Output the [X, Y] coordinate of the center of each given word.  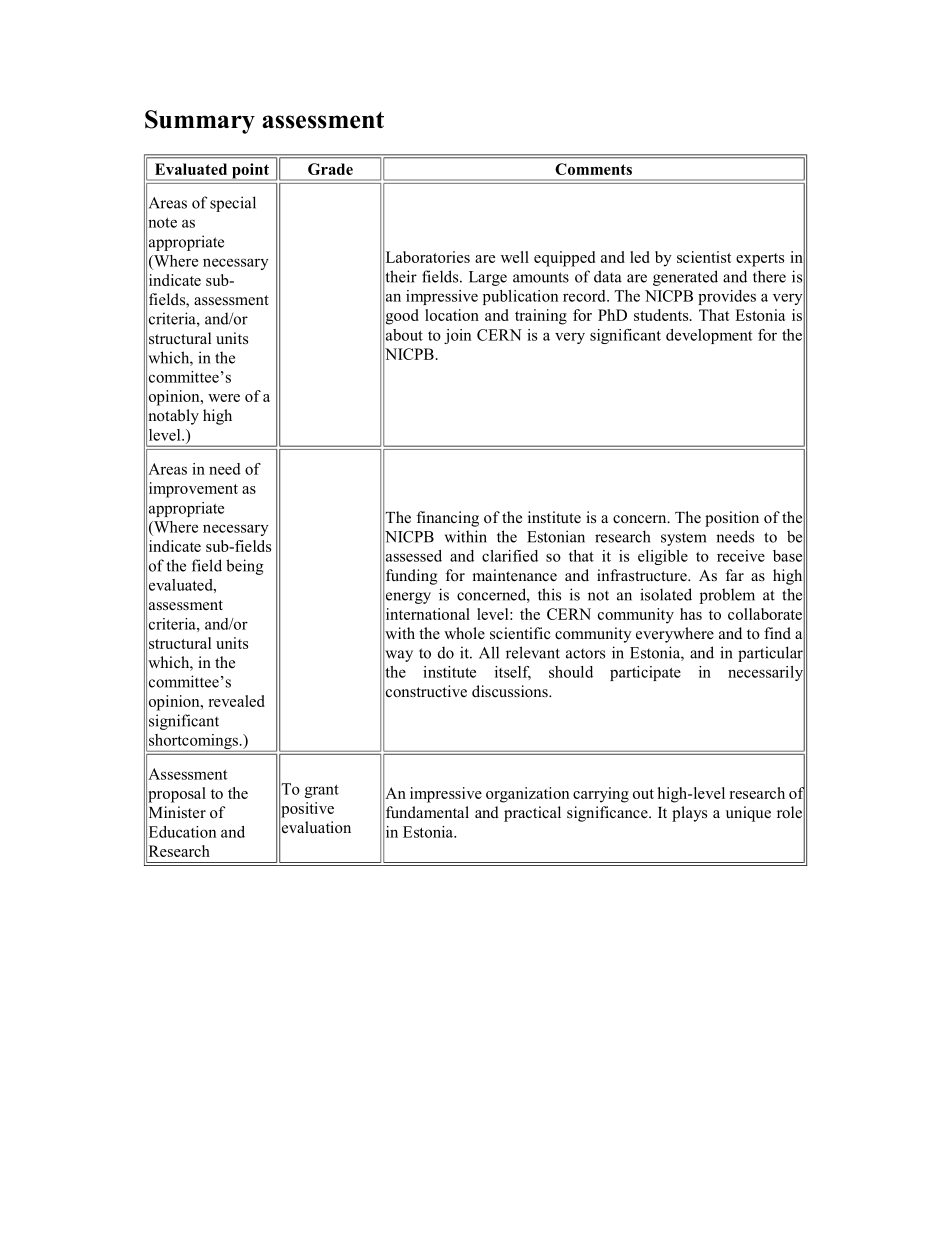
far [735, 575]
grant [322, 791]
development [709, 336]
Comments [593, 169]
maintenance [514, 575]
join [457, 336]
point [250, 172]
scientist [704, 257]
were [224, 398]
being [245, 567]
